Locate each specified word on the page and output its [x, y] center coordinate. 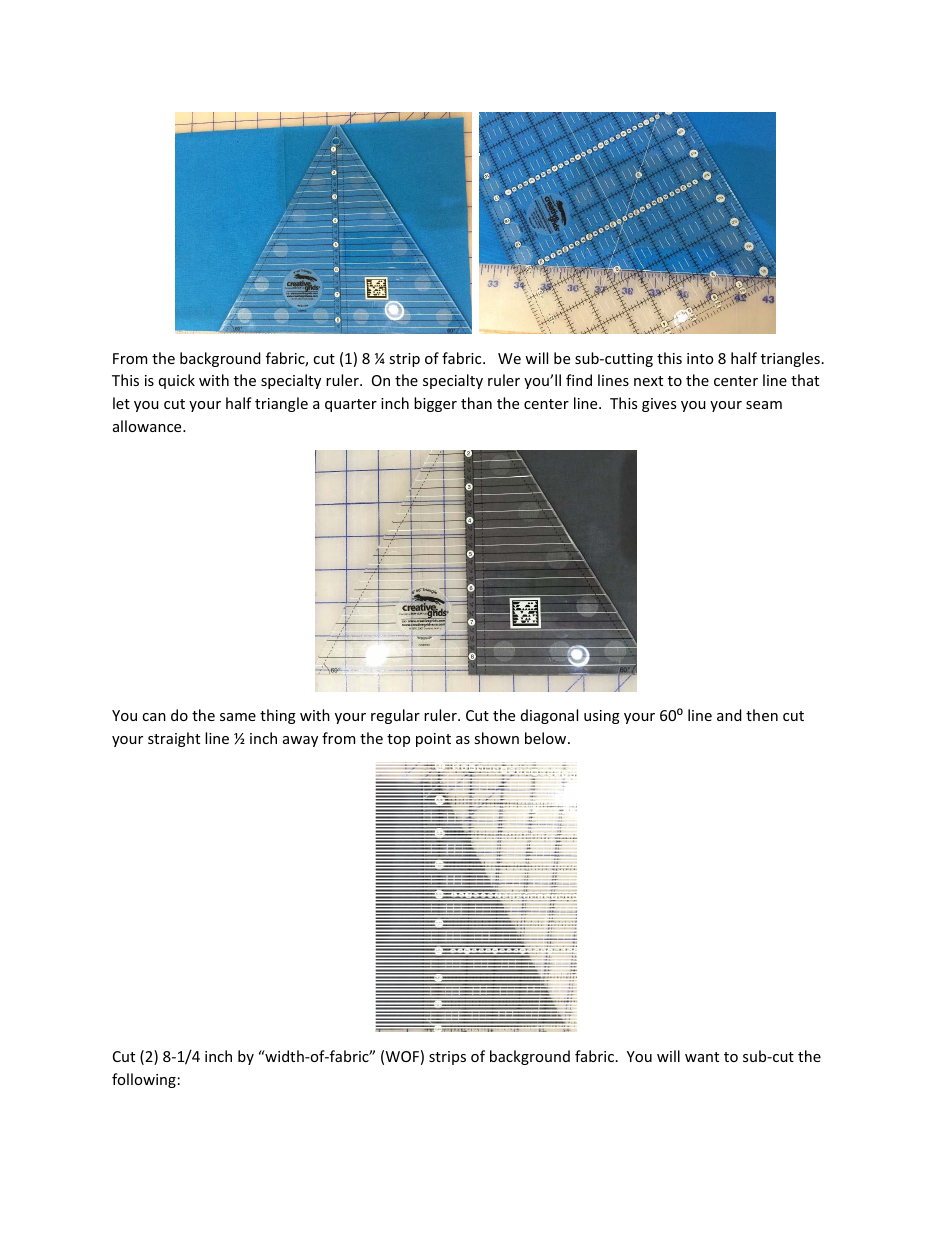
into [700, 358]
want [702, 1057]
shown [496, 738]
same [238, 717]
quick [177, 381]
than [476, 403]
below [547, 738]
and [729, 715]
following [144, 1080]
